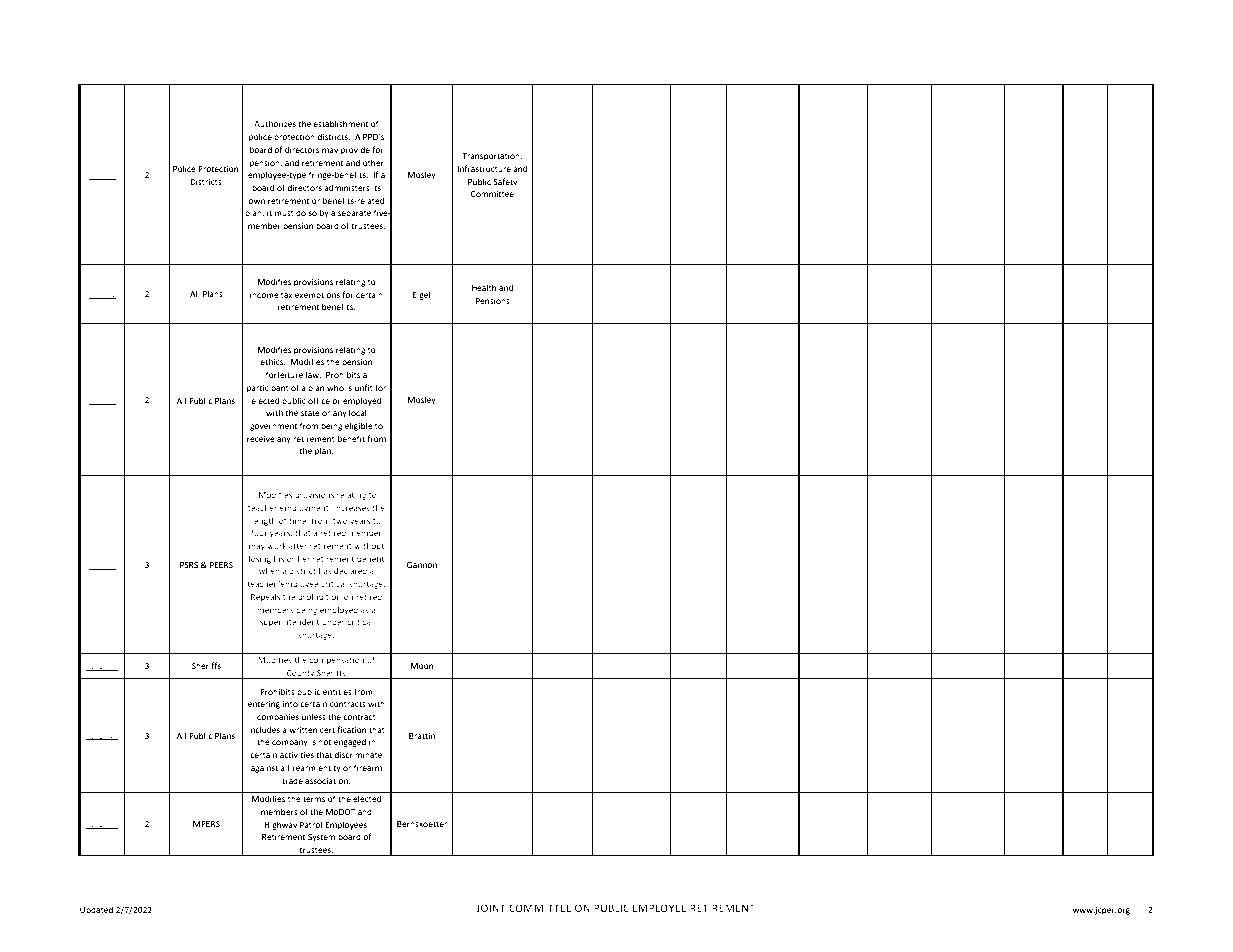 This screenshot has width=1233, height=952. What do you see at coordinates (256, 201) in the screenshot?
I see `own` at bounding box center [256, 201].
